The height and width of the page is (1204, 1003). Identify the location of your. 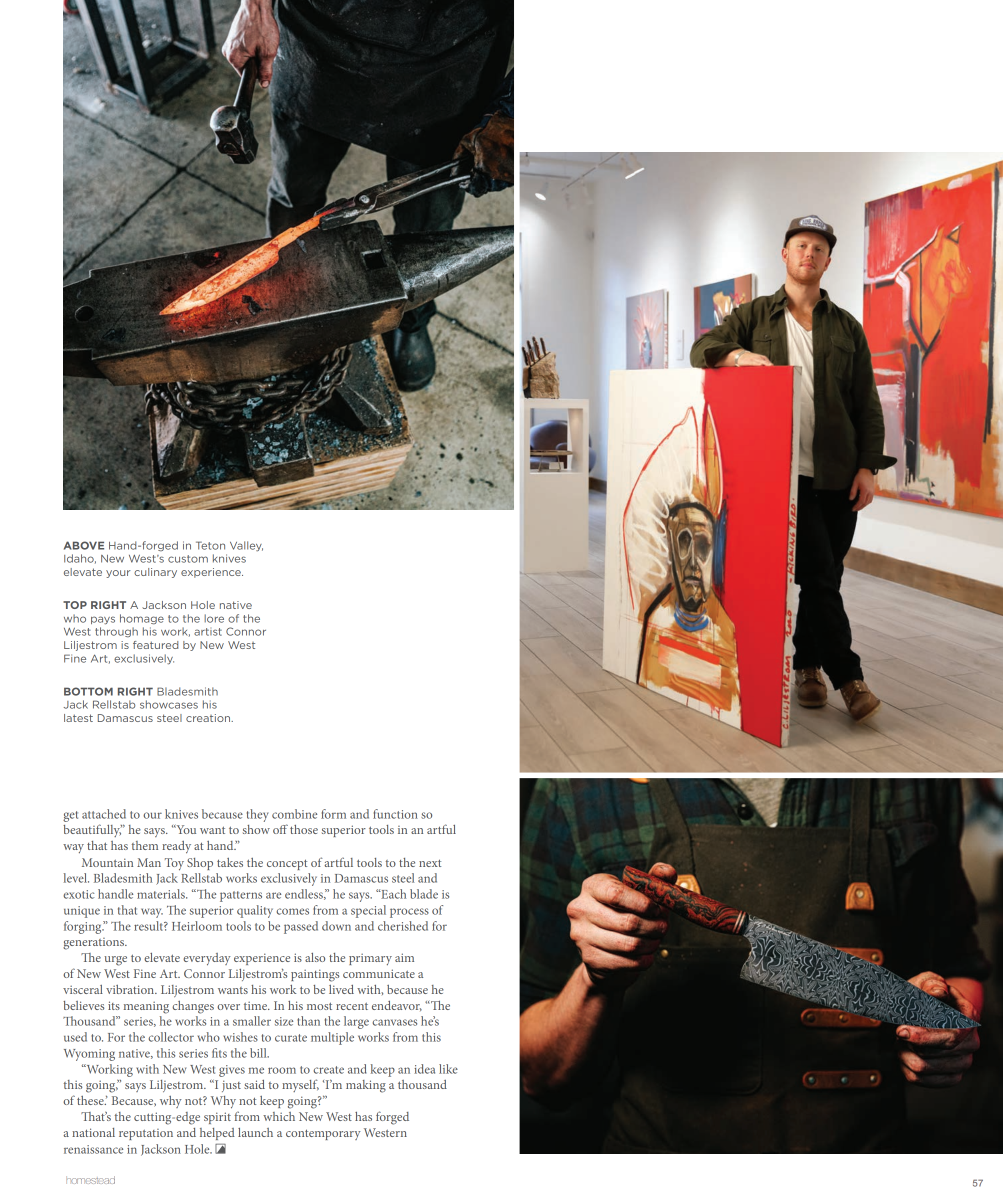
(118, 574).
